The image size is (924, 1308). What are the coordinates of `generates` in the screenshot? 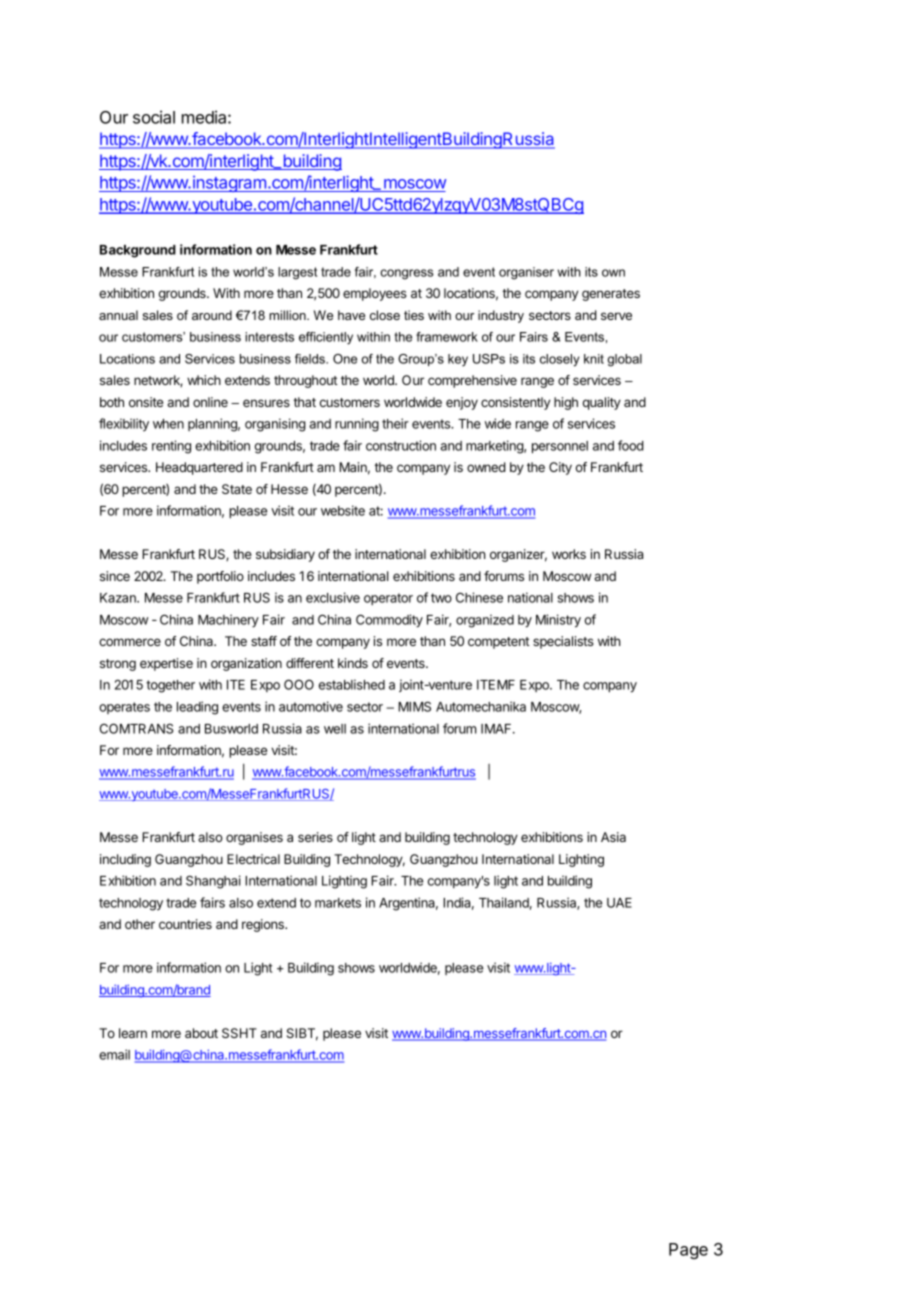 It's located at (611, 295).
